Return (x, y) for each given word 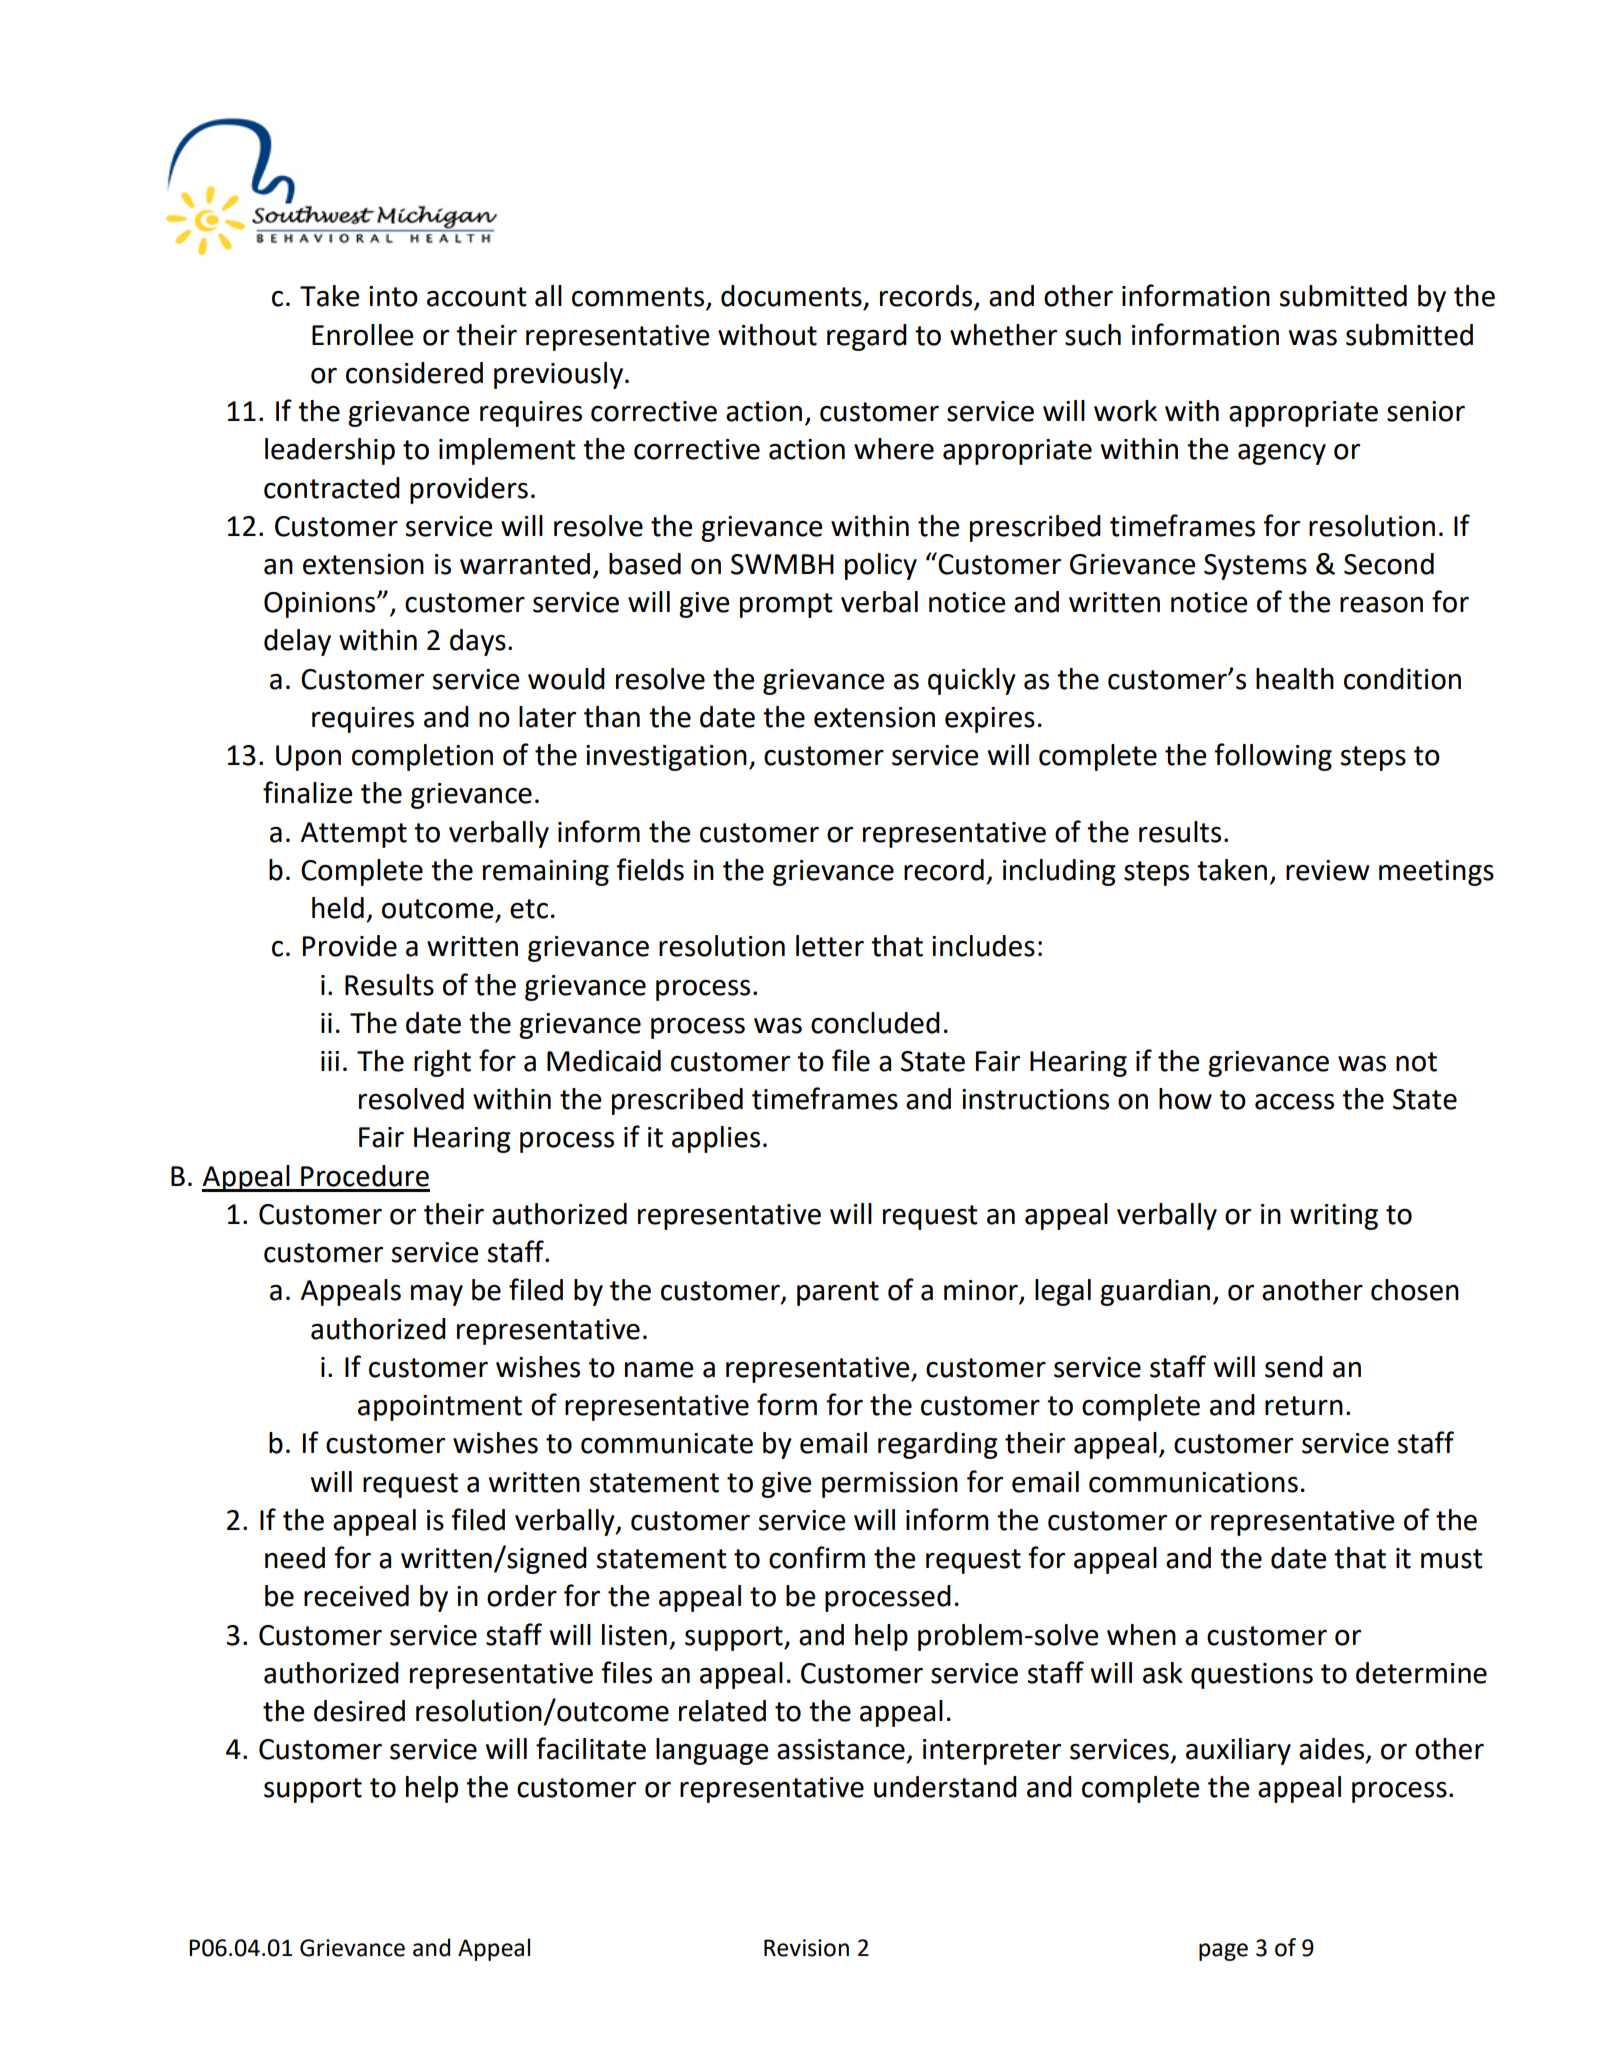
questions (1252, 1676)
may (437, 1295)
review (1328, 870)
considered (414, 373)
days (478, 642)
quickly (972, 681)
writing (1334, 1217)
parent (838, 1293)
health (1295, 679)
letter (830, 946)
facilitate (591, 1748)
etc (529, 909)
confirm (817, 1557)
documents (791, 296)
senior (1426, 411)
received (356, 1596)
